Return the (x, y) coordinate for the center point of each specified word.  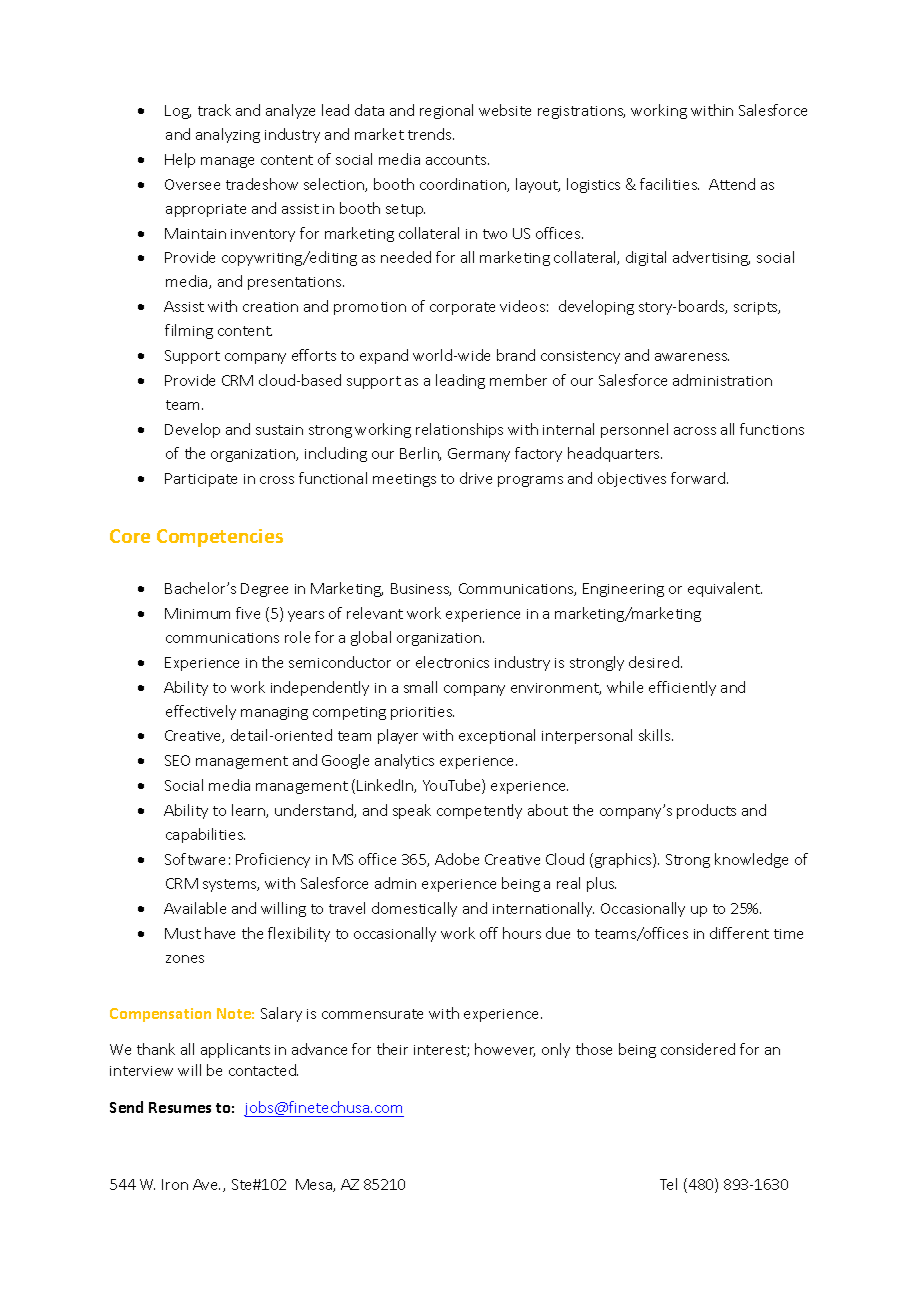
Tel (668, 1184)
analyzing (228, 135)
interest (441, 1051)
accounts (457, 160)
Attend (732, 184)
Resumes (180, 1107)
